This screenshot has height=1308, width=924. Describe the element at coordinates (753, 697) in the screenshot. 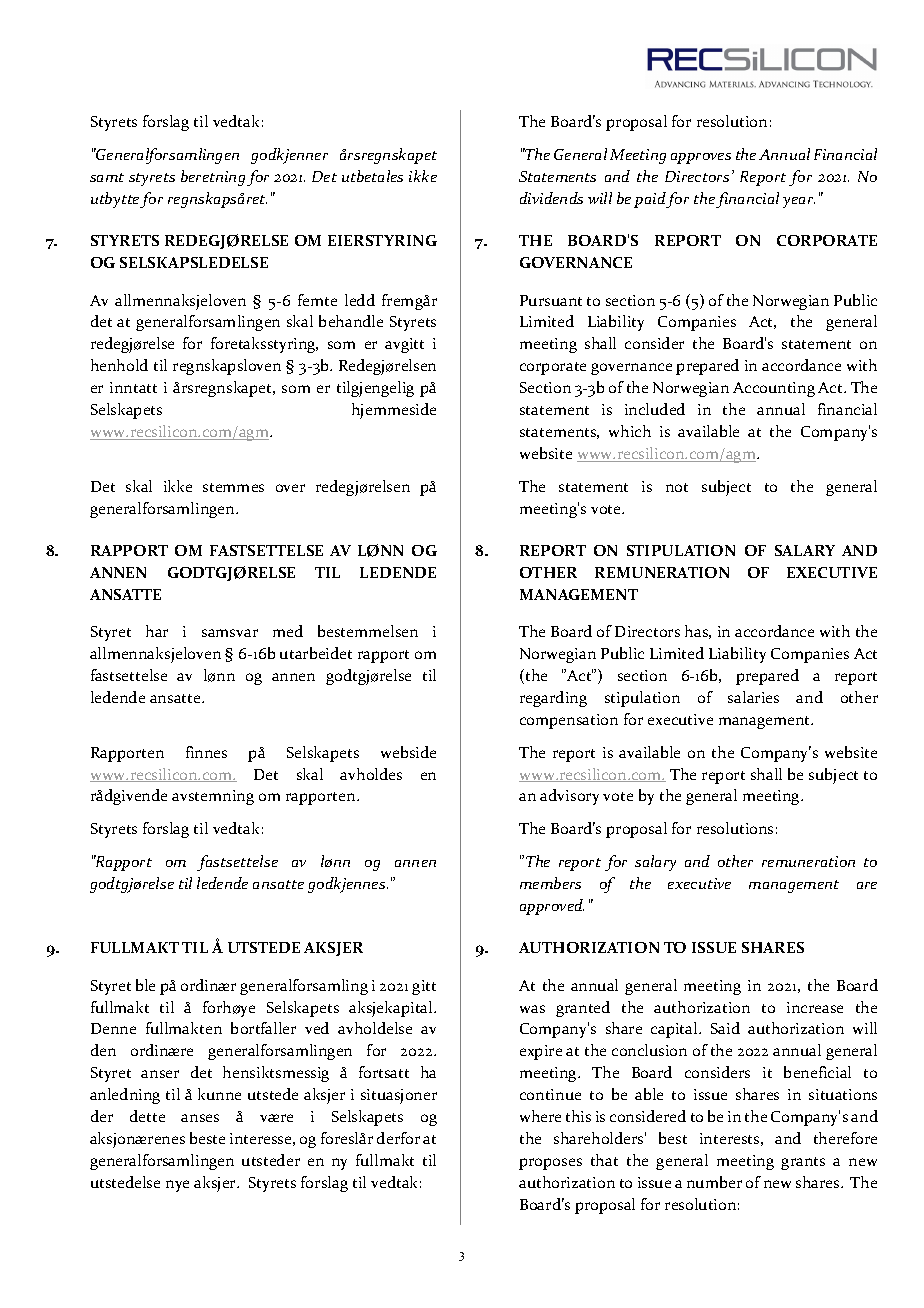

I see `salaries` at that location.
